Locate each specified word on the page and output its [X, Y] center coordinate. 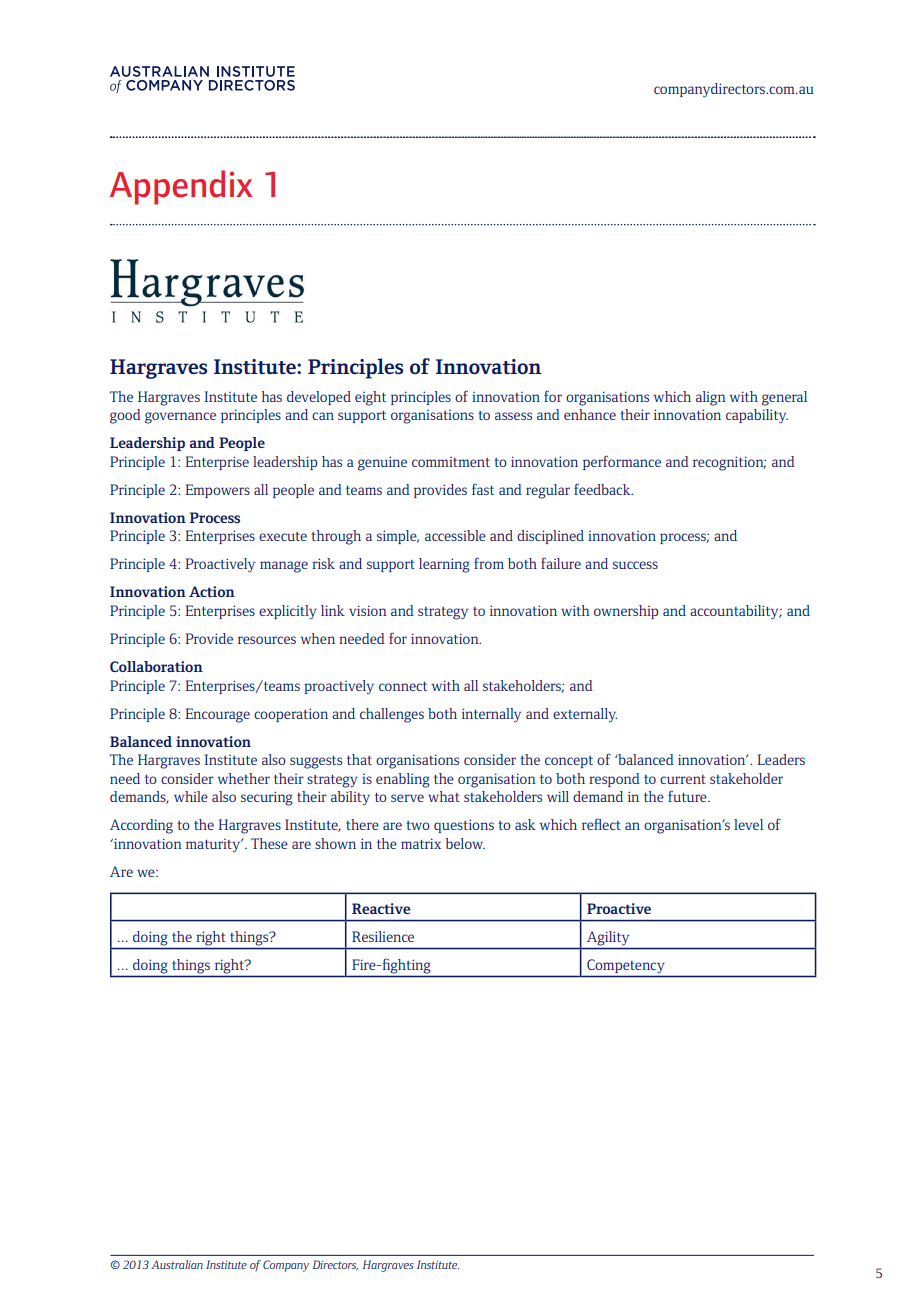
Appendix [181, 187]
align [711, 398]
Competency [625, 966]
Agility [608, 938]
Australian [177, 1264]
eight [370, 398]
